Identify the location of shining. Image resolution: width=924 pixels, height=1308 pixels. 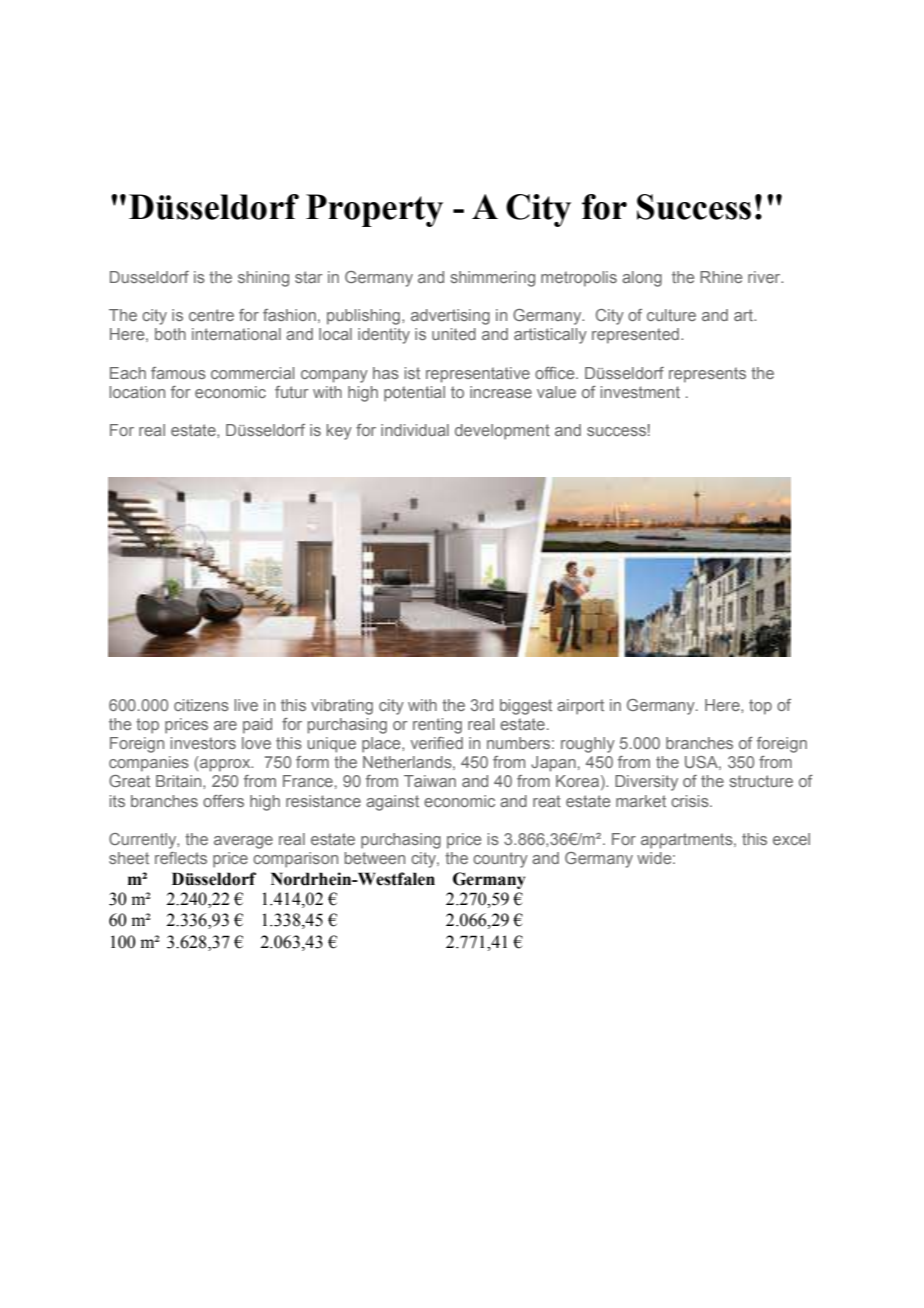
(263, 279).
